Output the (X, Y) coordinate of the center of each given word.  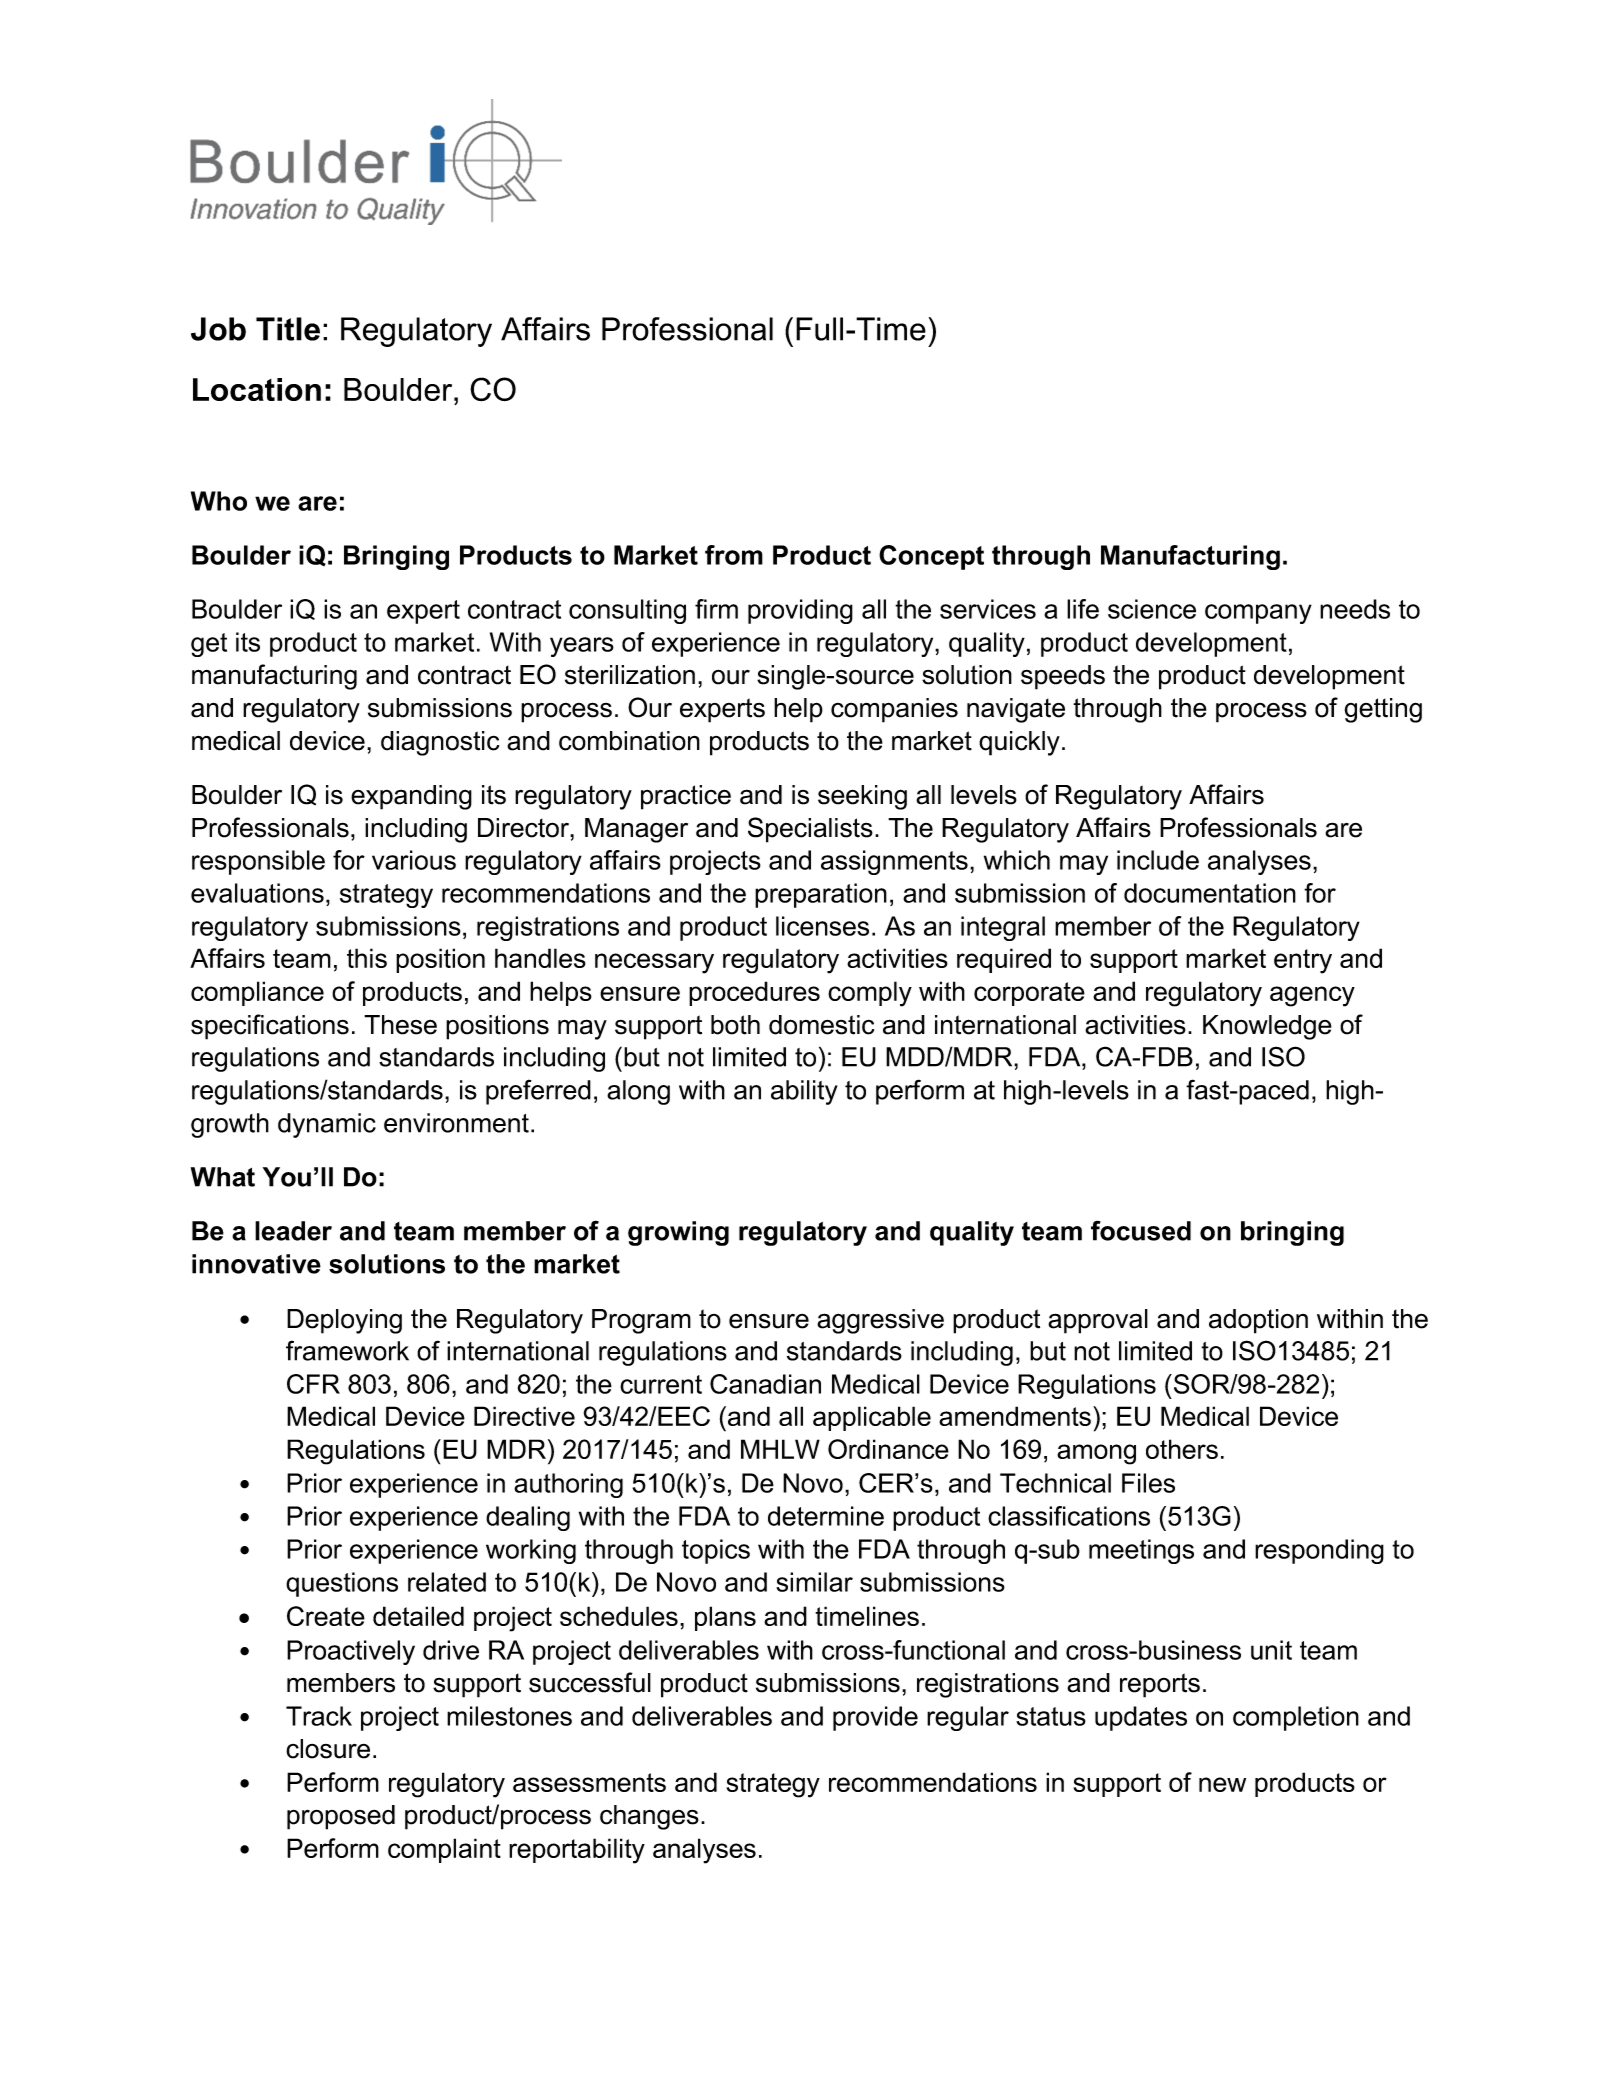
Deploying (344, 1321)
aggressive (880, 1321)
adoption (1258, 1321)
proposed (341, 1817)
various (414, 860)
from (734, 555)
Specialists (810, 830)
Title (288, 329)
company (1258, 614)
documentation (1210, 893)
